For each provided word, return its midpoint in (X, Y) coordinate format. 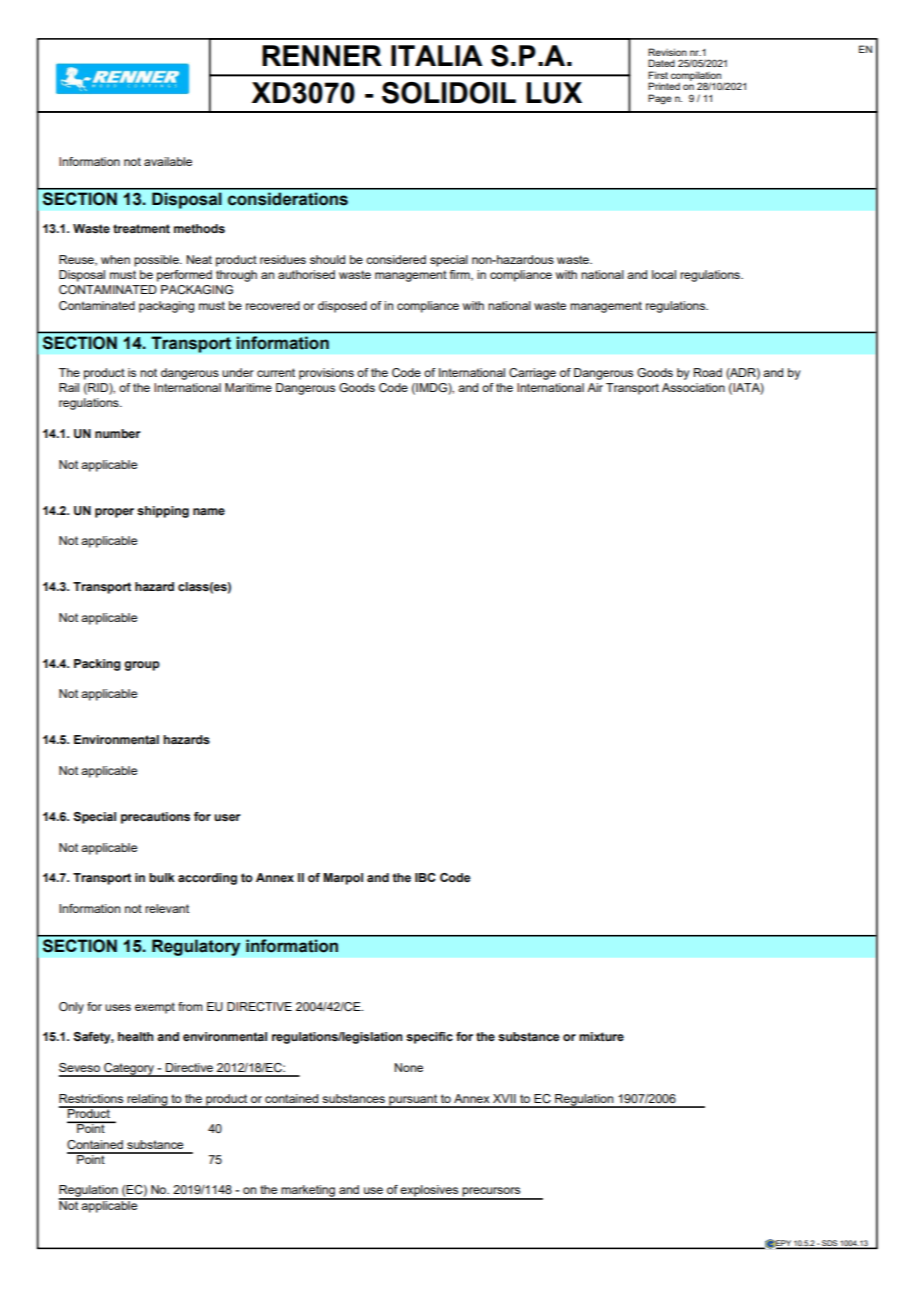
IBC (425, 877)
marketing (308, 1192)
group (142, 666)
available (168, 161)
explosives (430, 1192)
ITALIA (437, 55)
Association (693, 387)
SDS (830, 1244)
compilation (696, 77)
